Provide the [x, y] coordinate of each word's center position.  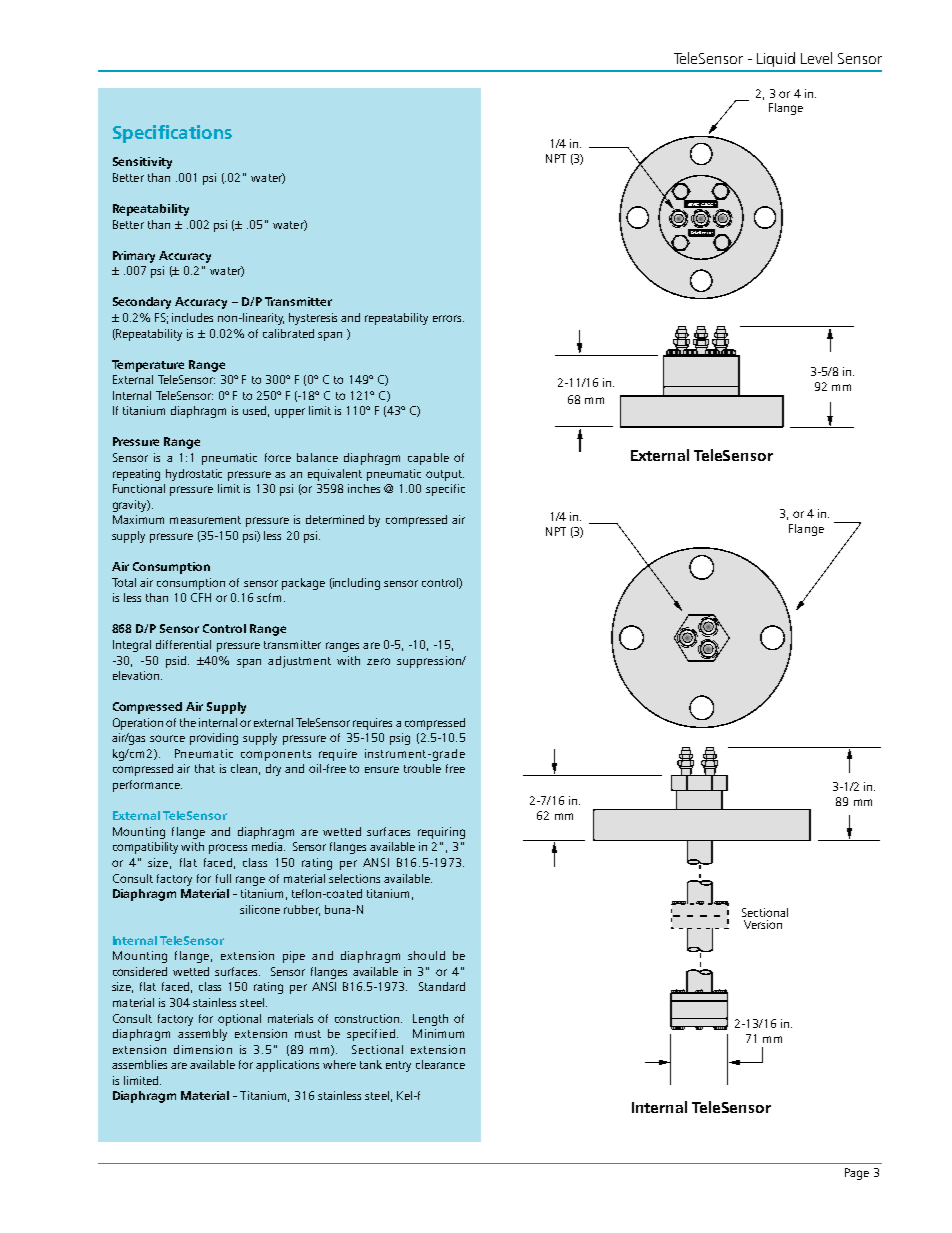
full [223, 878]
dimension [203, 1049]
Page [857, 1174]
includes [192, 317]
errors [448, 318]
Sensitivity [142, 163]
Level [816, 58]
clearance [440, 1064]
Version [763, 924]
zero [378, 661]
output [445, 475]
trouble [422, 768]
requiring [441, 833]
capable [428, 459]
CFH [201, 597]
